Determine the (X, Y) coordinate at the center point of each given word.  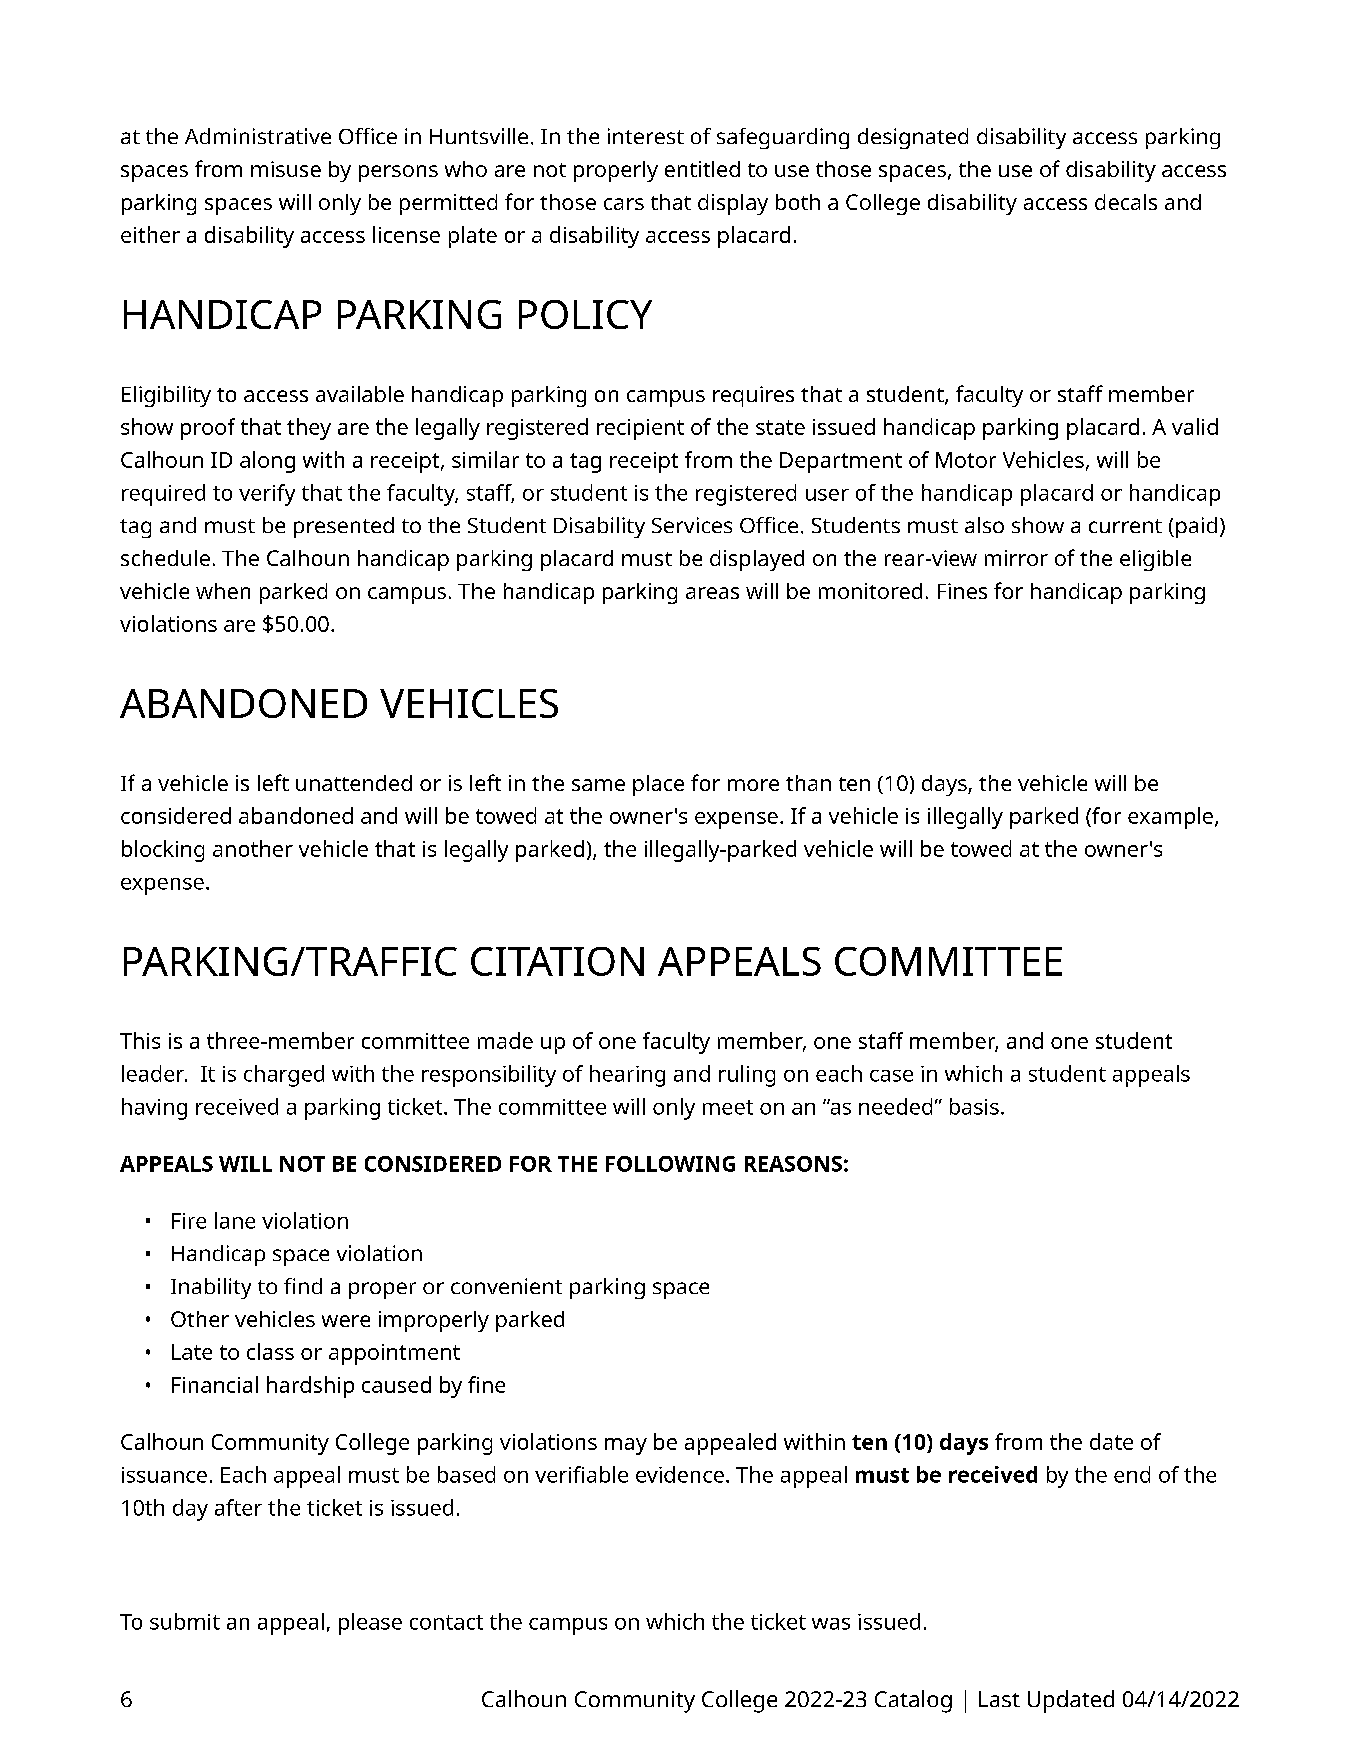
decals (1126, 202)
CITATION (557, 961)
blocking (163, 851)
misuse (286, 169)
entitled (702, 169)
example (1170, 818)
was (831, 1624)
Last (999, 1699)
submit (185, 1621)
